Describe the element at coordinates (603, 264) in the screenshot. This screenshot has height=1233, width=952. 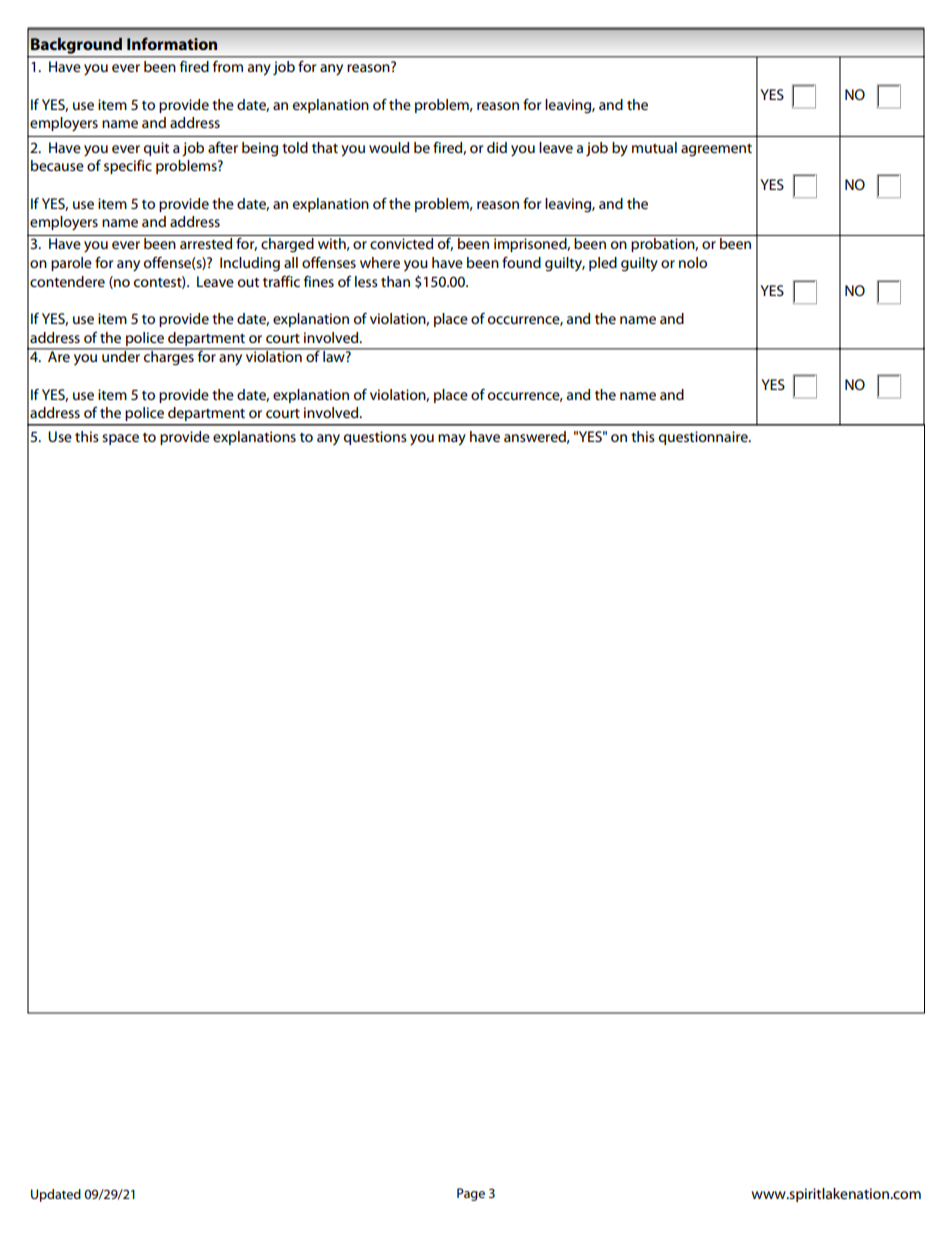
I see `pled` at that location.
